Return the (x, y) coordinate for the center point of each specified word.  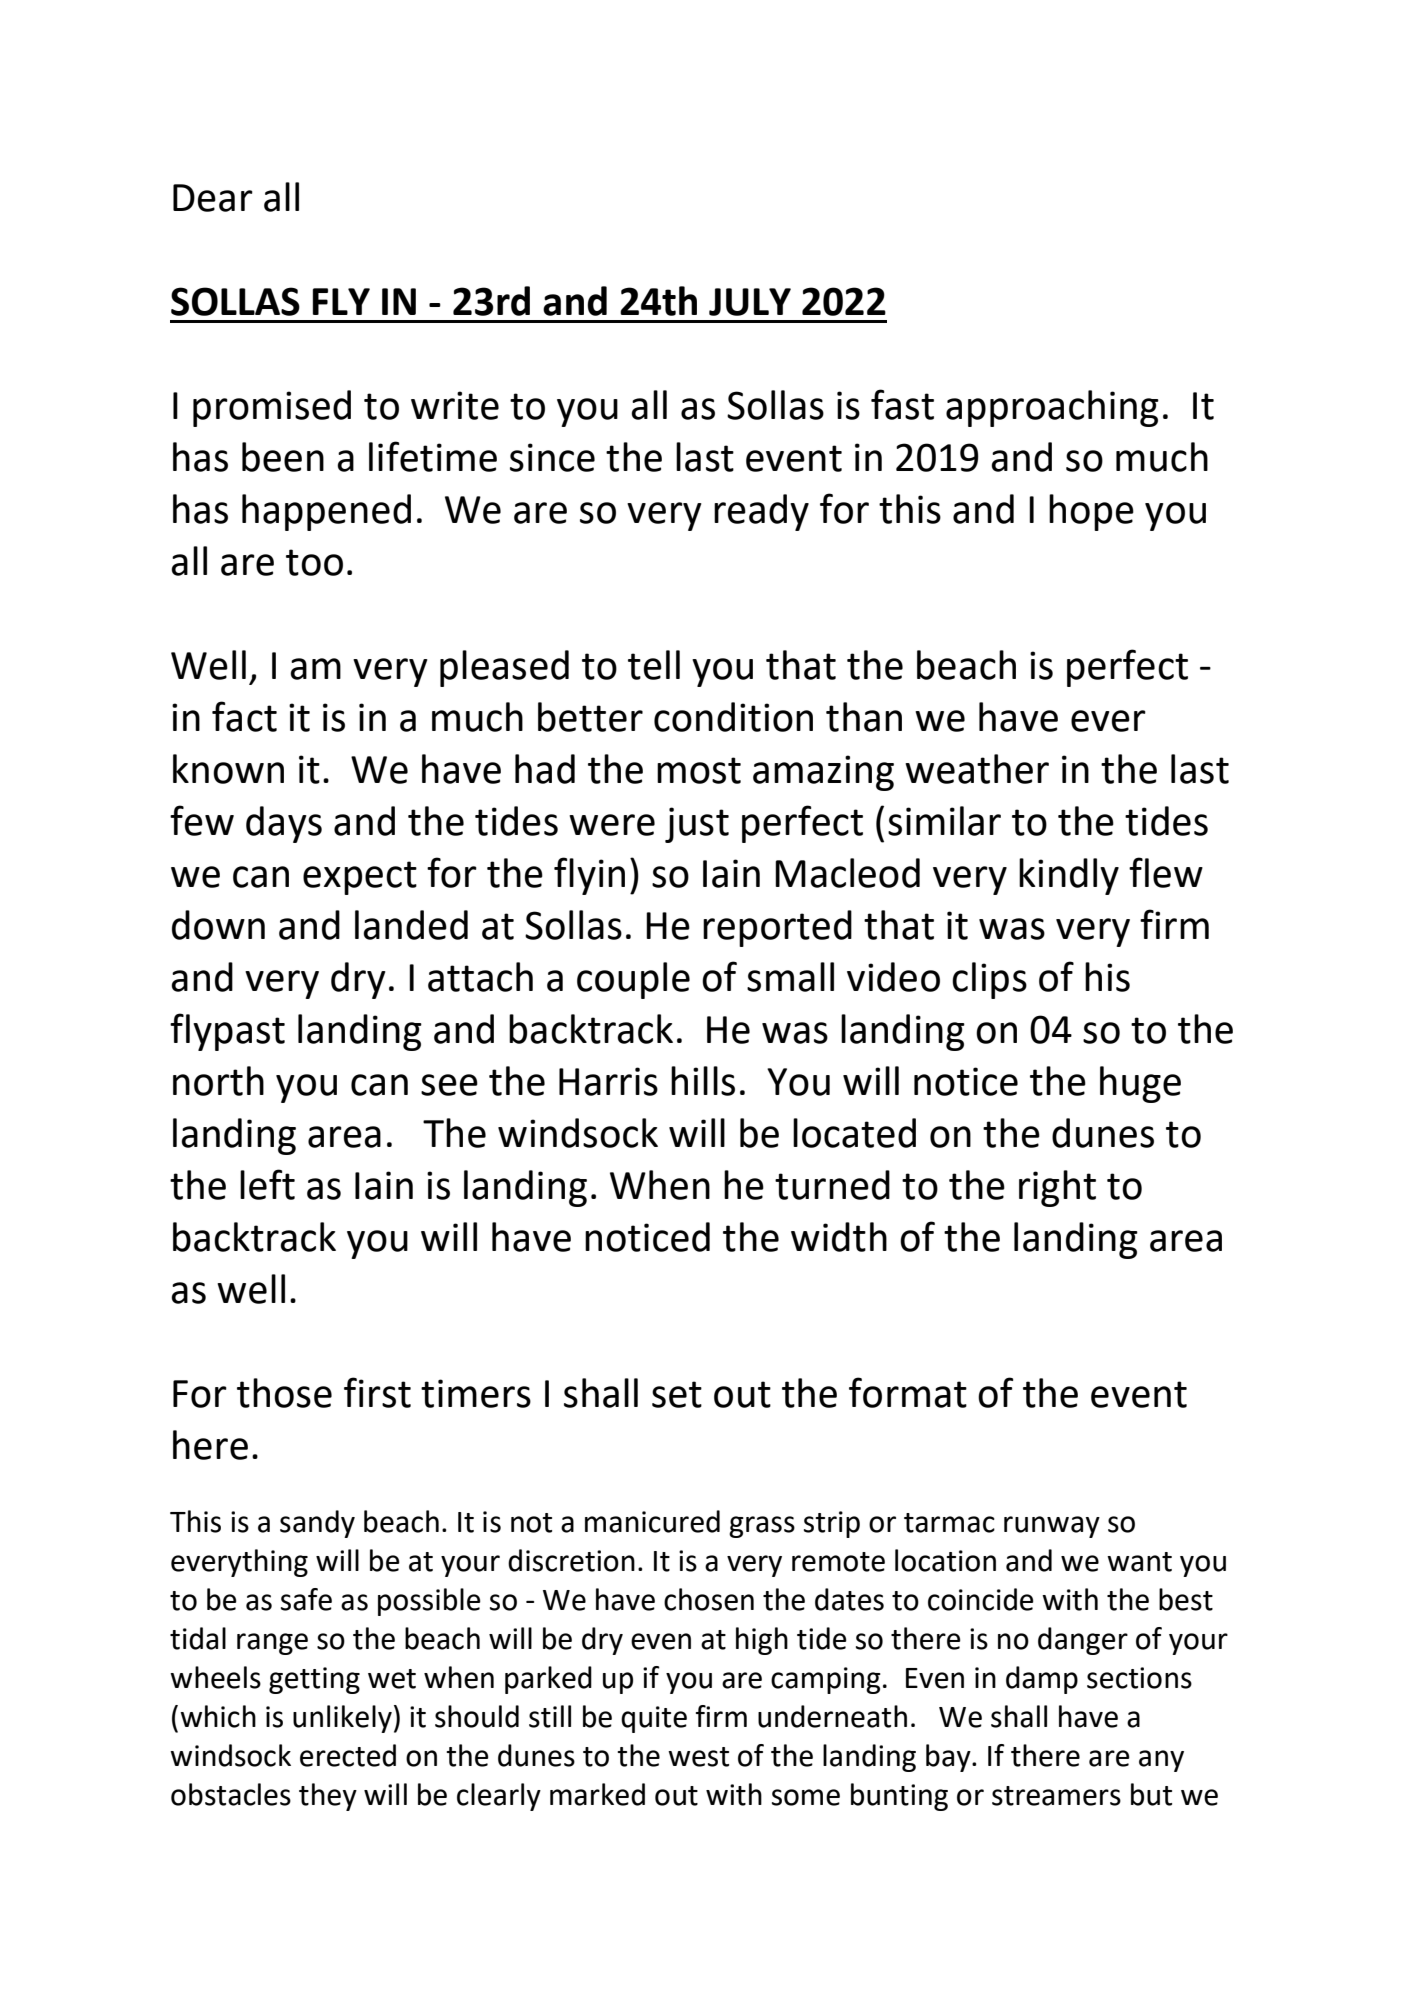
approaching (1052, 408)
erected (348, 1755)
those (284, 1393)
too (314, 562)
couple (633, 980)
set (677, 1394)
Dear (213, 198)
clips (989, 980)
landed (411, 925)
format (908, 1392)
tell (654, 665)
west (698, 1757)
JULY (750, 302)
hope (1091, 512)
